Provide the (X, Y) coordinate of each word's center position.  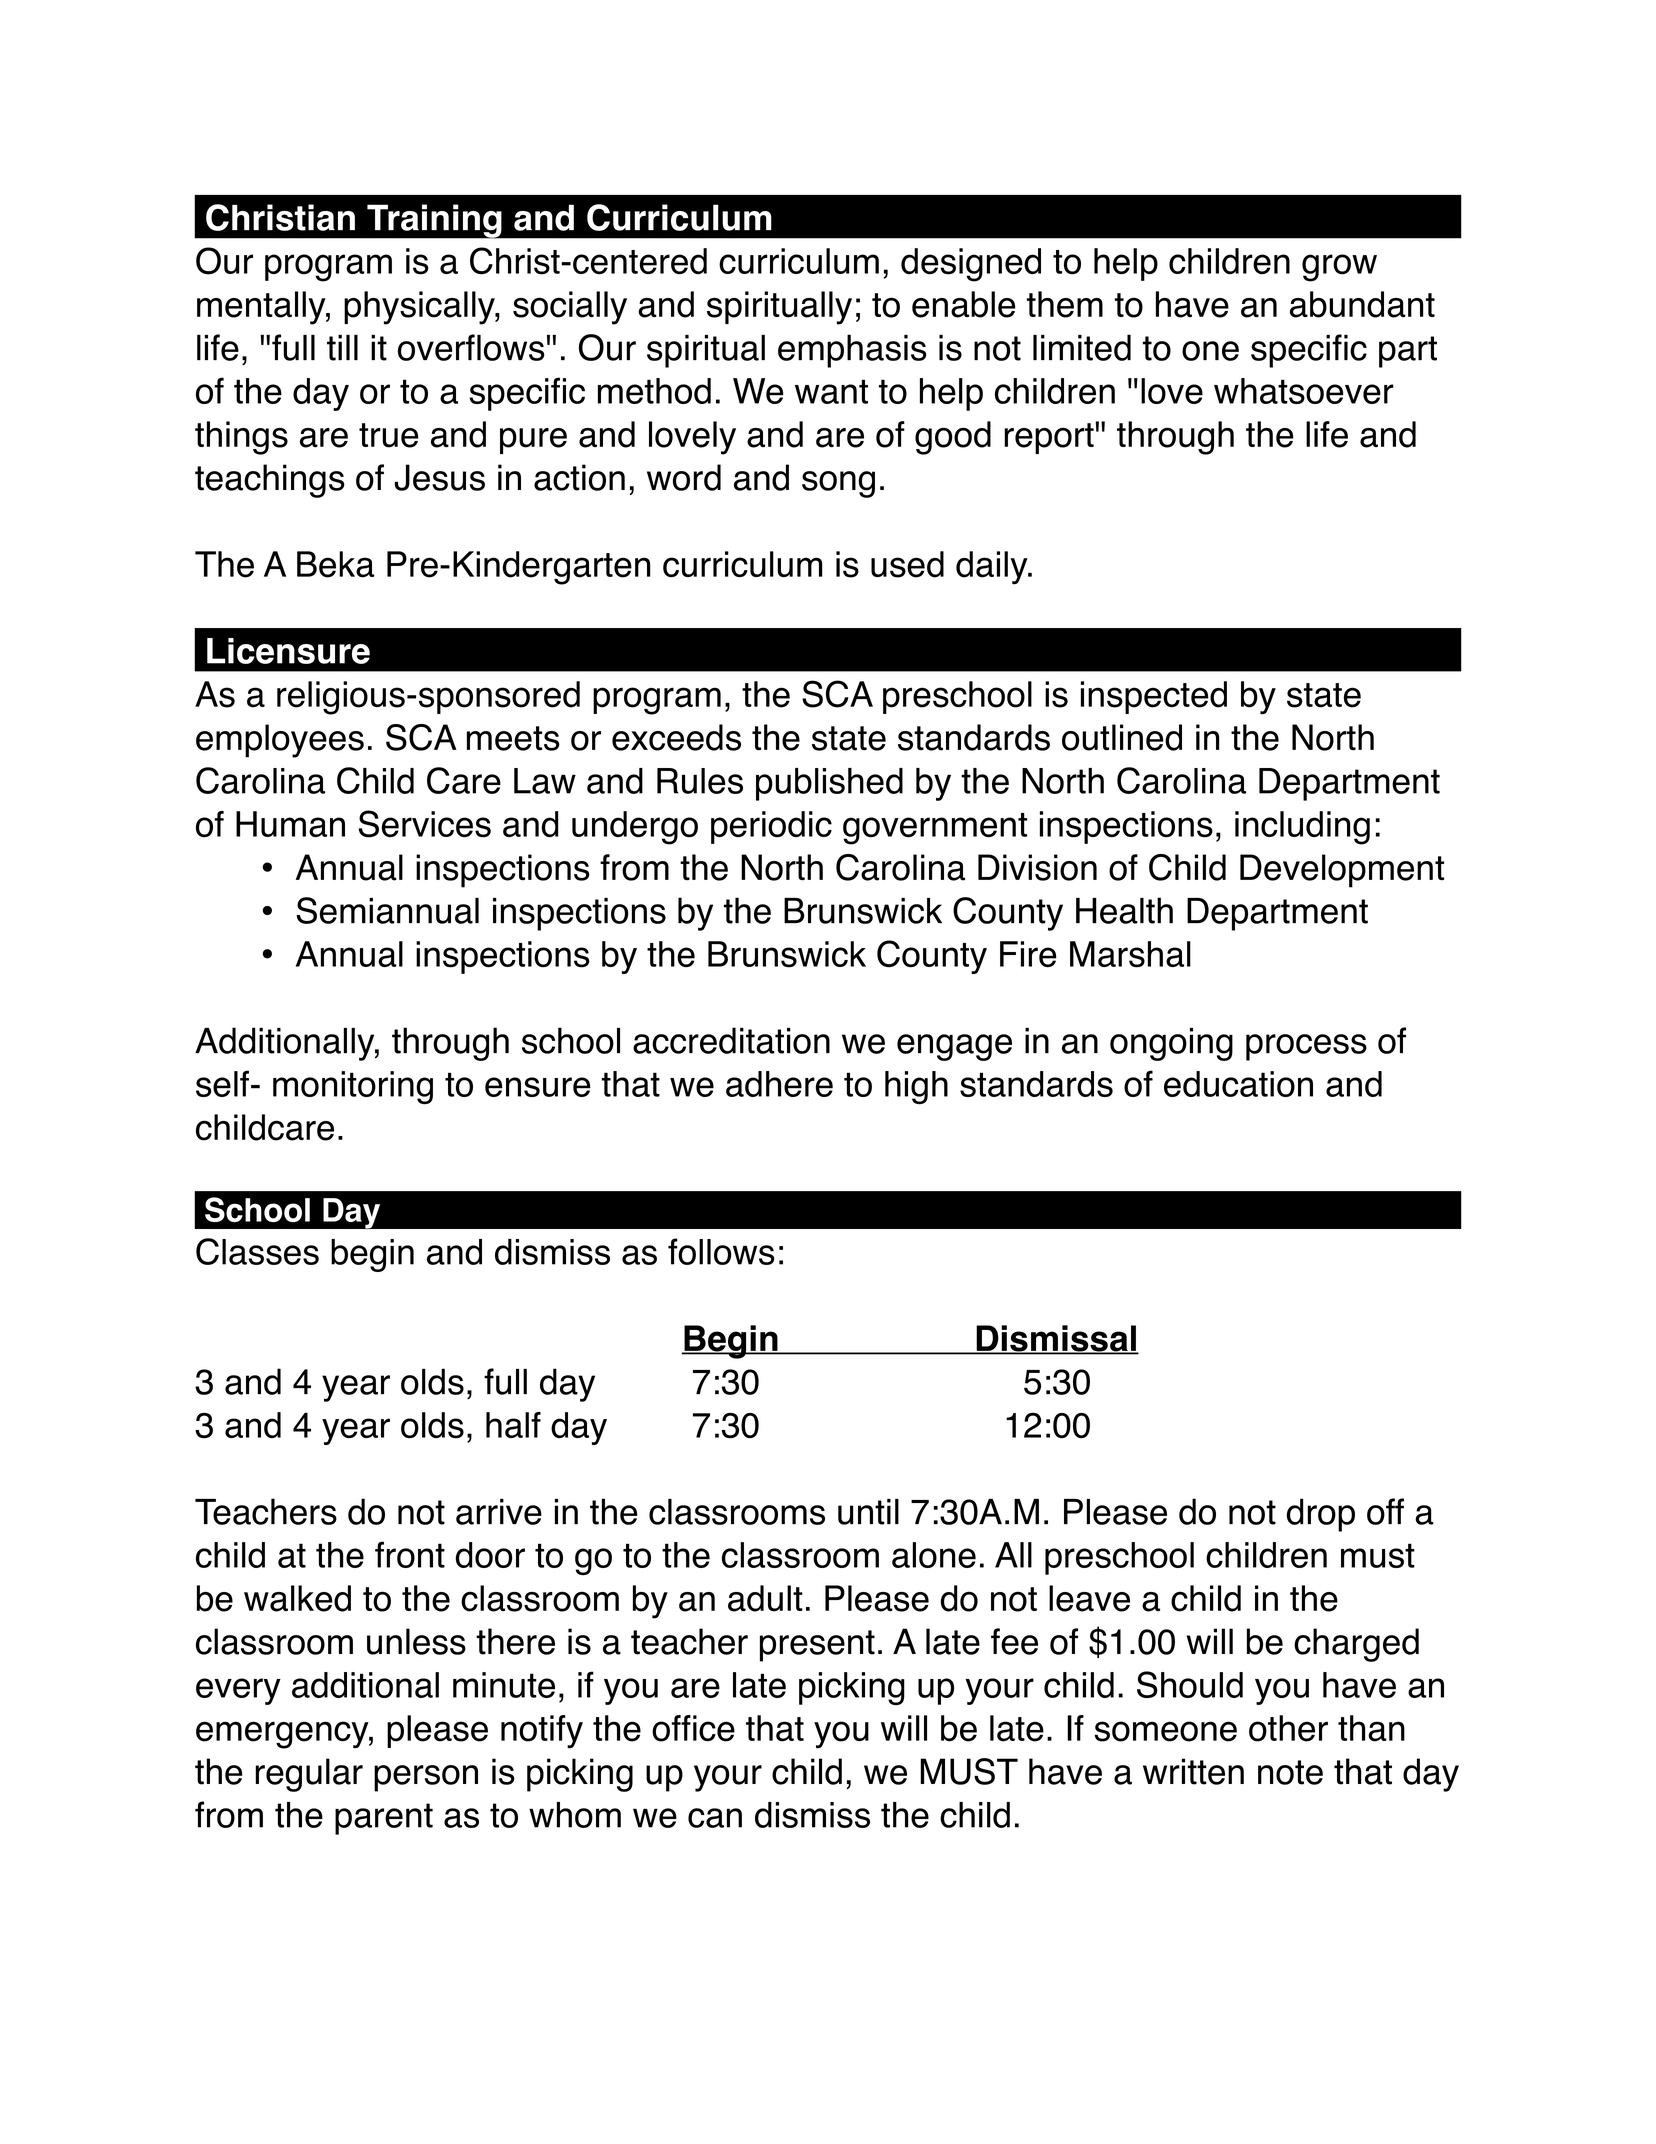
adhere (779, 1084)
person (426, 1778)
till (342, 348)
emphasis (852, 351)
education (1238, 1084)
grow (1339, 268)
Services (425, 824)
